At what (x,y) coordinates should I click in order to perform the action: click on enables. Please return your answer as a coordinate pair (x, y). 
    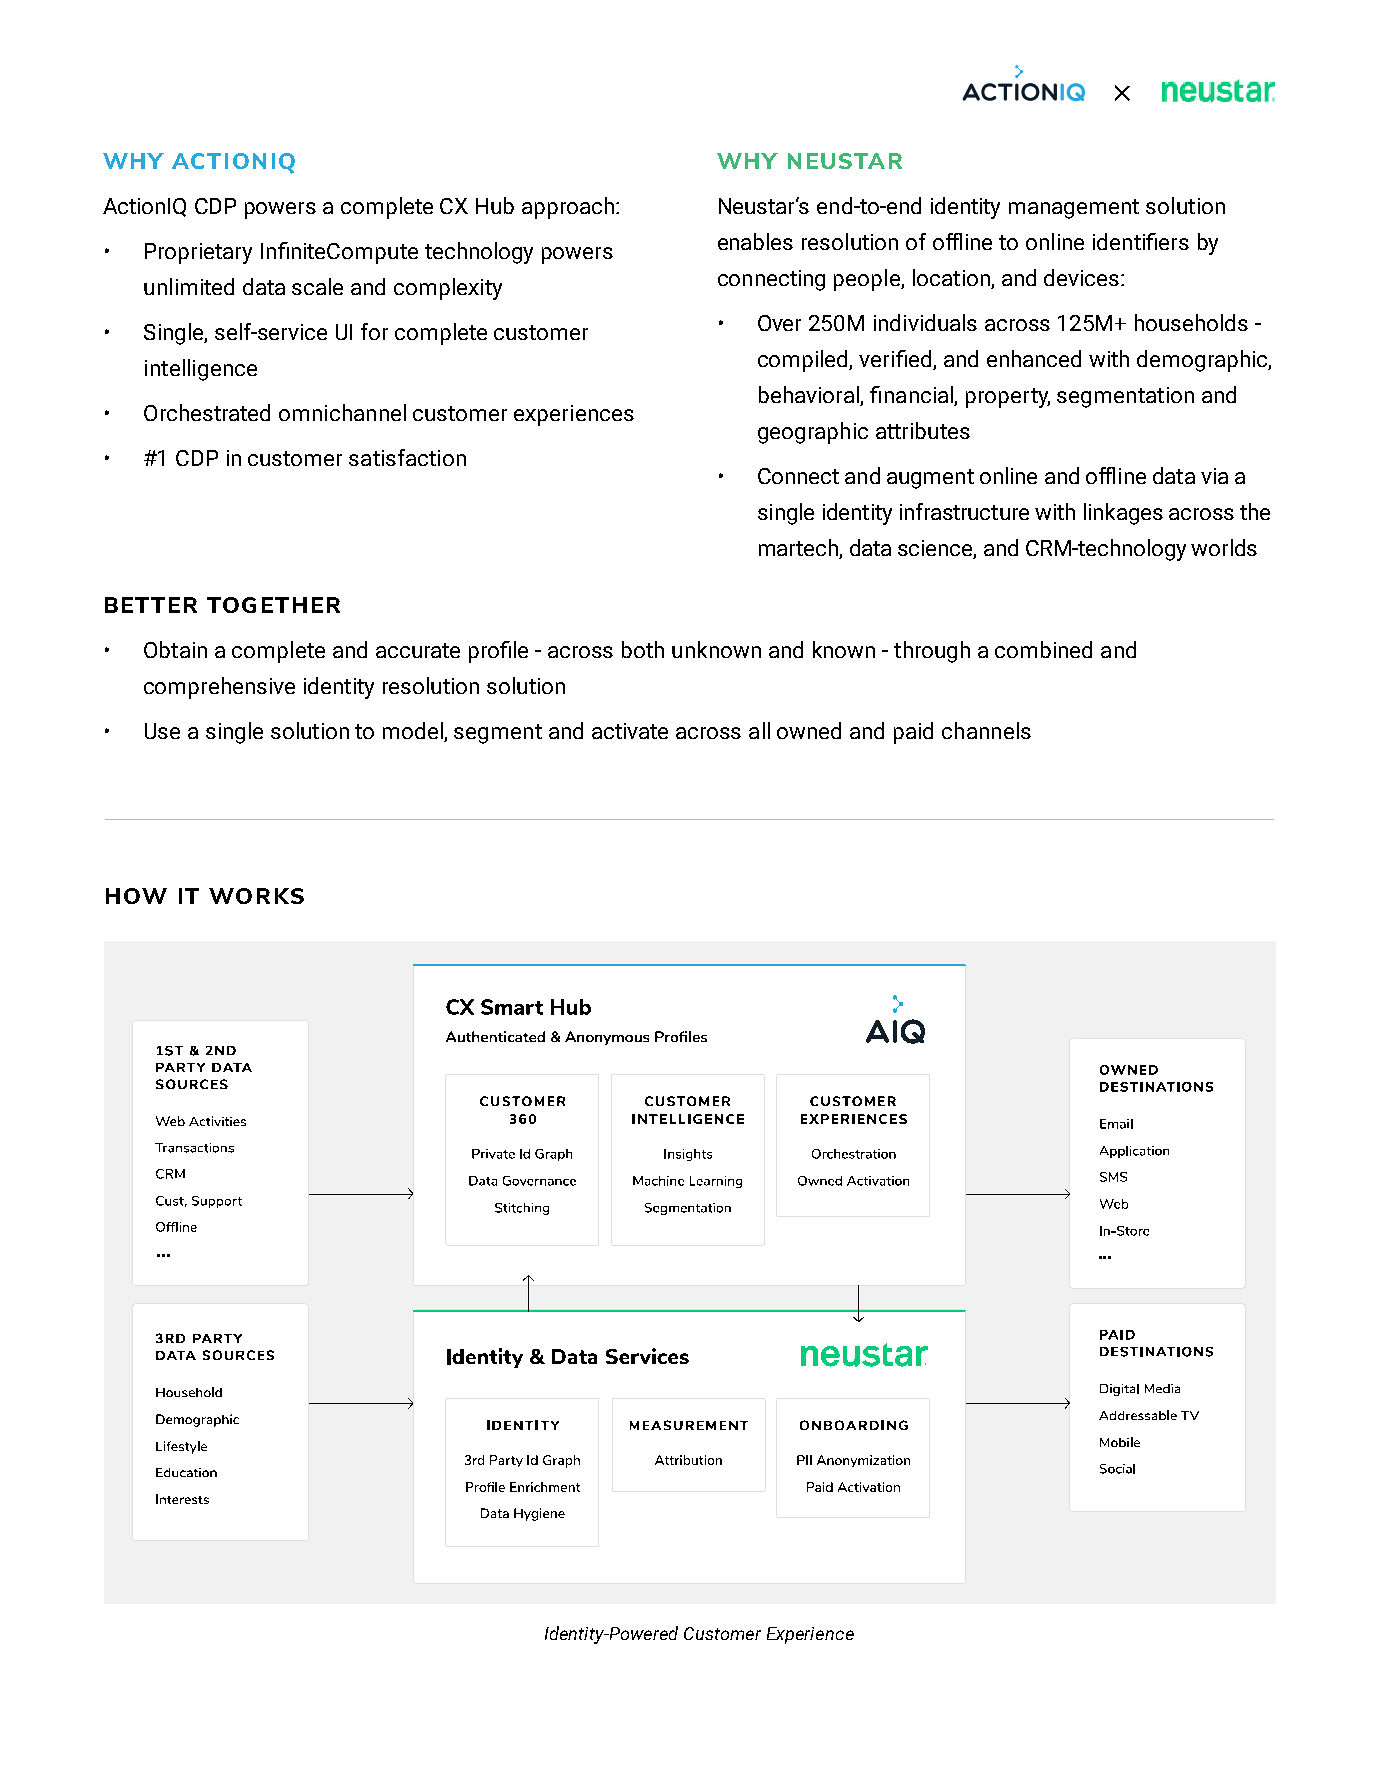
    Looking at the image, I should click on (755, 241).
